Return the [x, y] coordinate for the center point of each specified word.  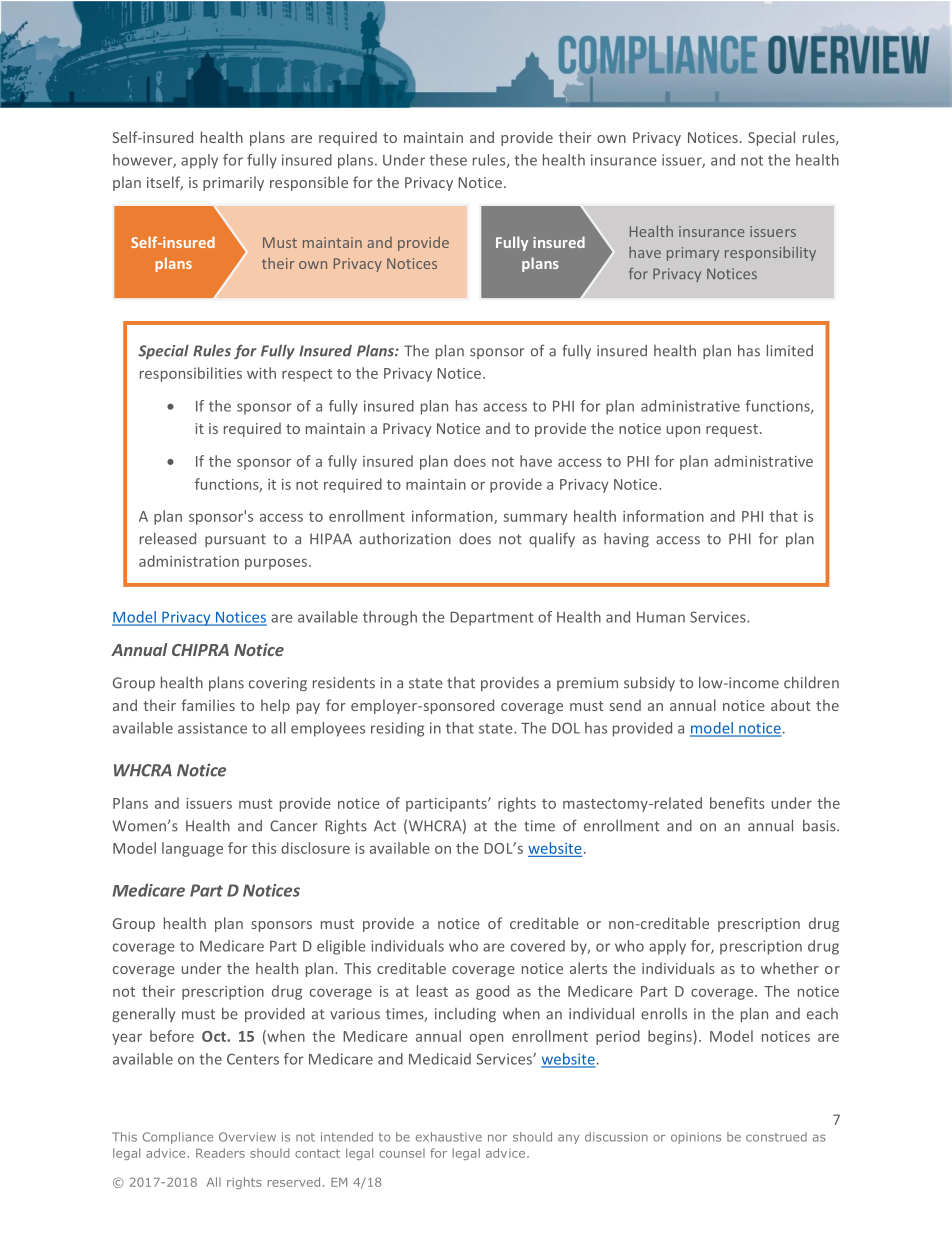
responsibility [770, 253]
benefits [737, 803]
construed [776, 1137]
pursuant [235, 540]
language [192, 849]
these [448, 160]
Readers [220, 1153]
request [732, 430]
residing [397, 729]
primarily [233, 183]
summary [535, 519]
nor [497, 1138]
